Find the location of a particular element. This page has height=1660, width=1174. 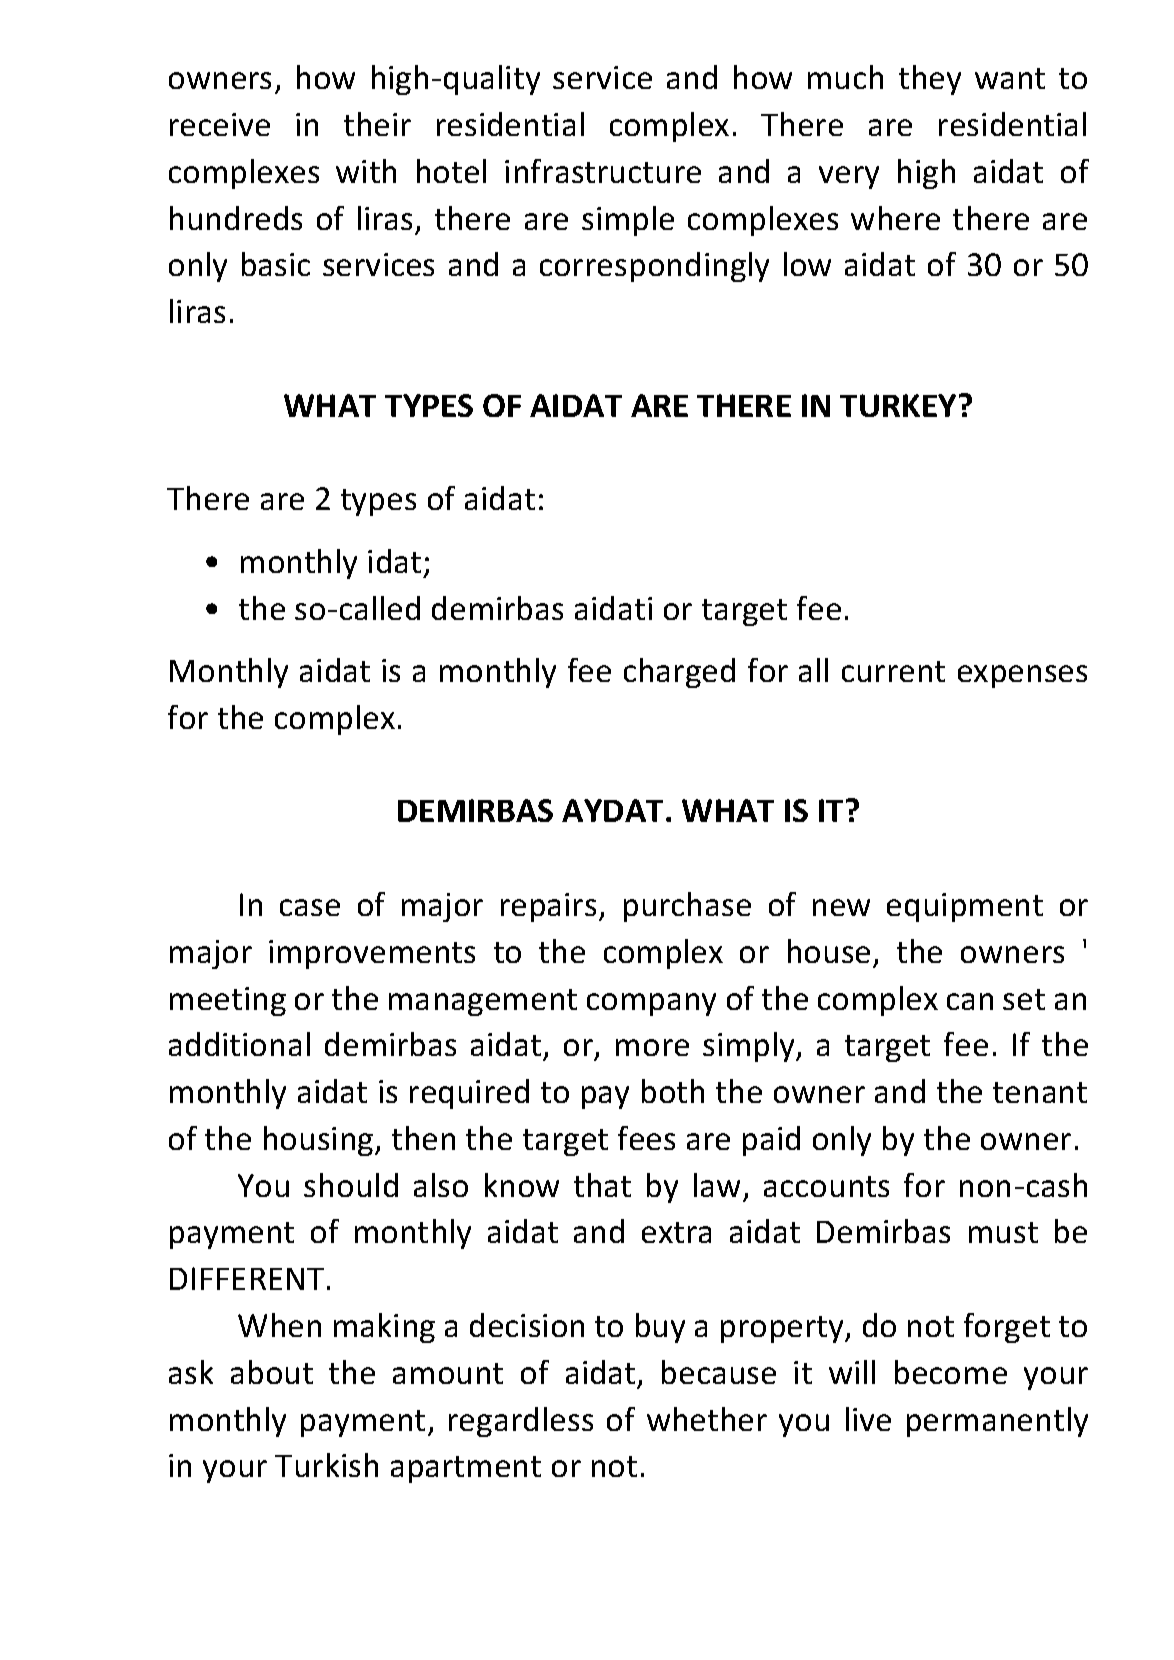

housing is located at coordinates (320, 1141).
